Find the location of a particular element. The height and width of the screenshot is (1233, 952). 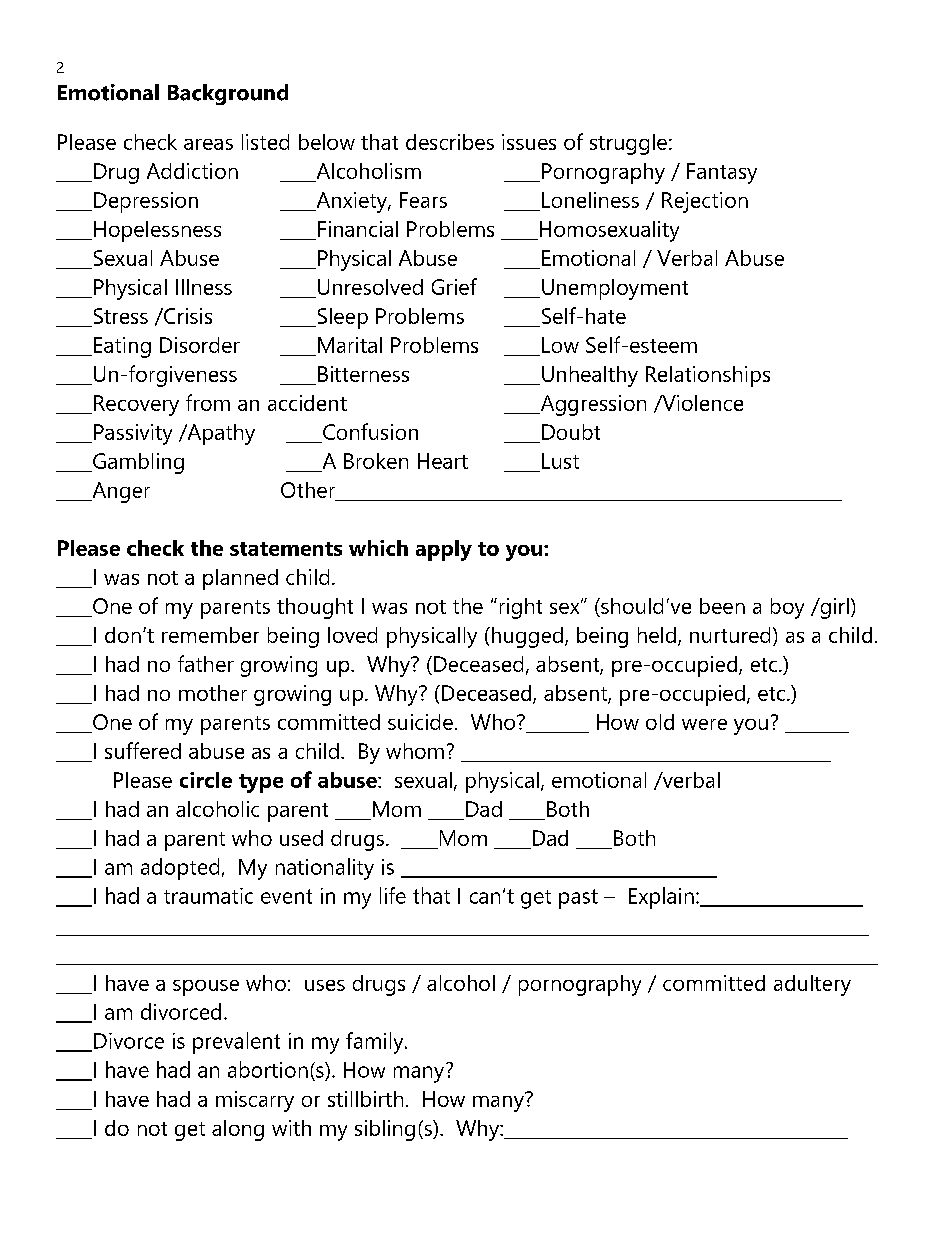

stillbirth is located at coordinates (365, 1099).
